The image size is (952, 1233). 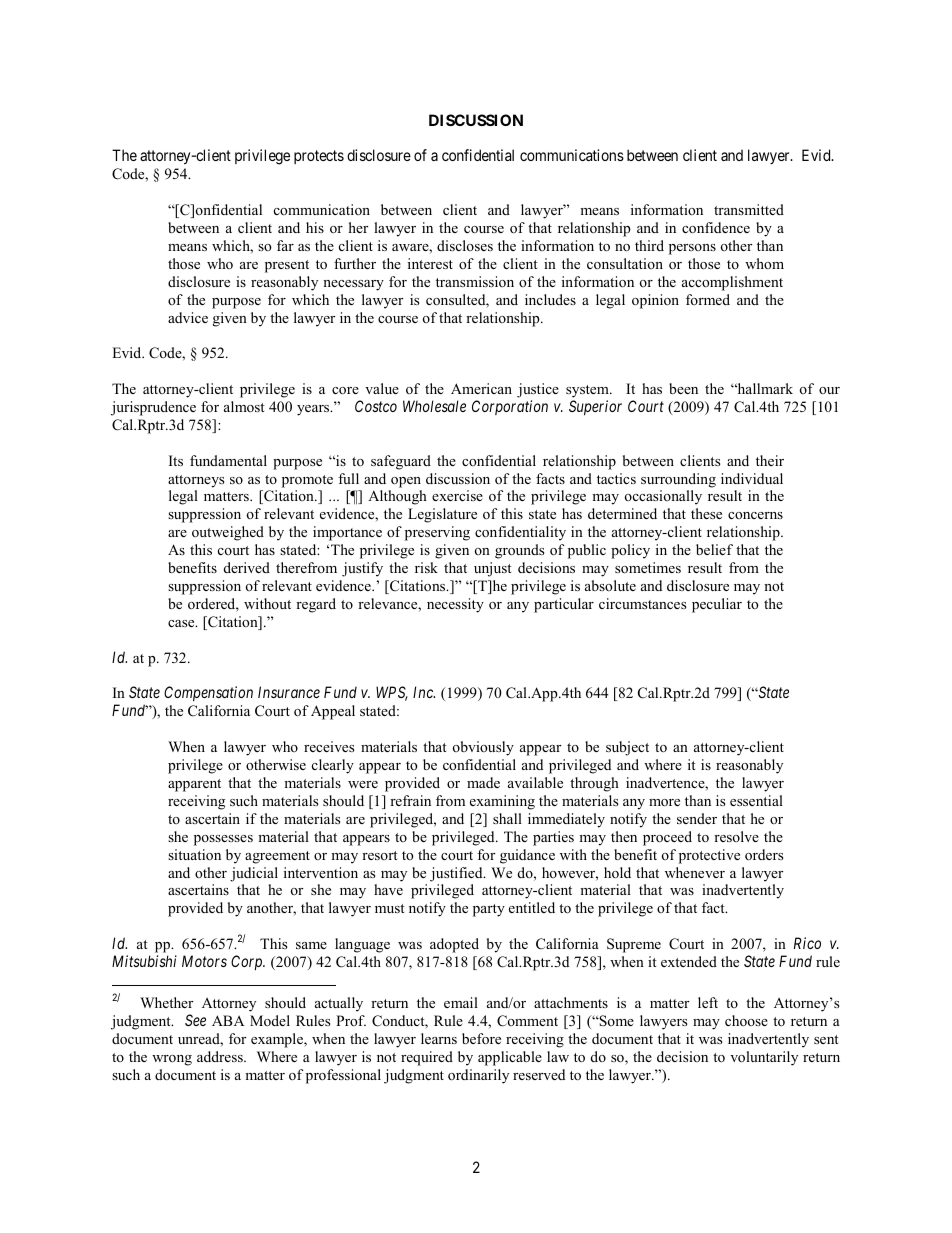 What do you see at coordinates (221, 1056) in the screenshot?
I see `address` at bounding box center [221, 1056].
